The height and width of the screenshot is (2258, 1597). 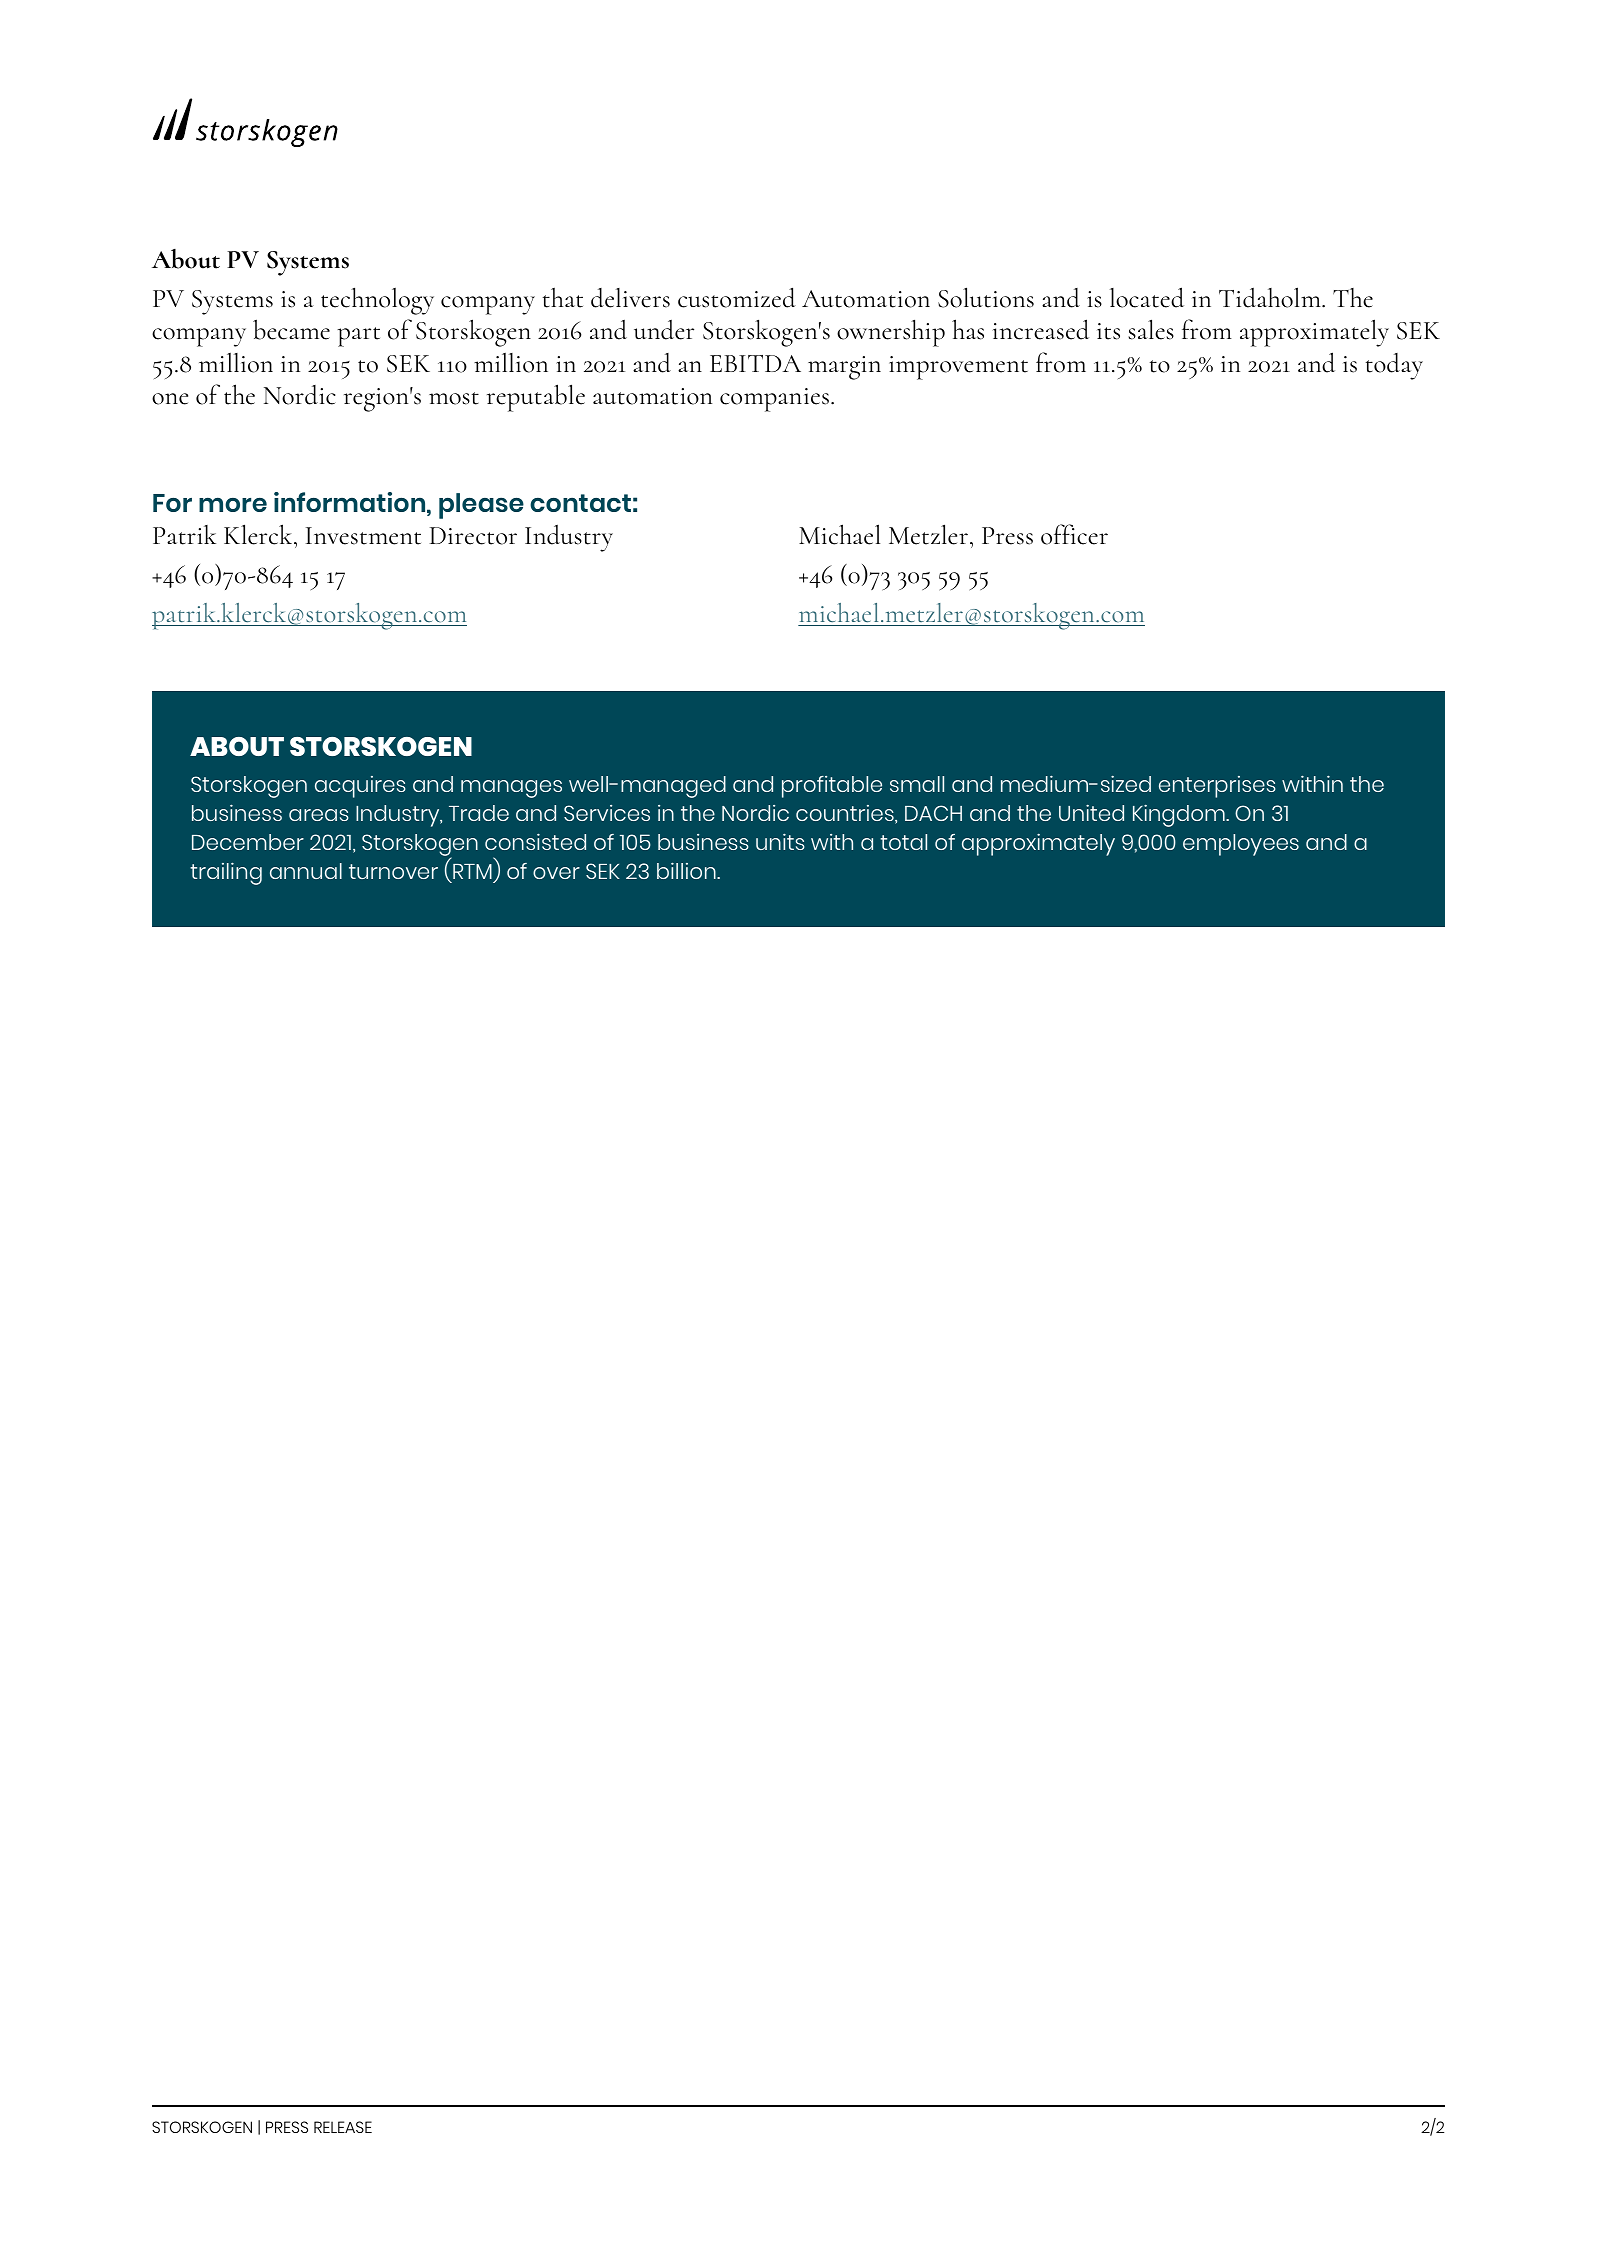 What do you see at coordinates (903, 842) in the screenshot?
I see `total` at bounding box center [903, 842].
